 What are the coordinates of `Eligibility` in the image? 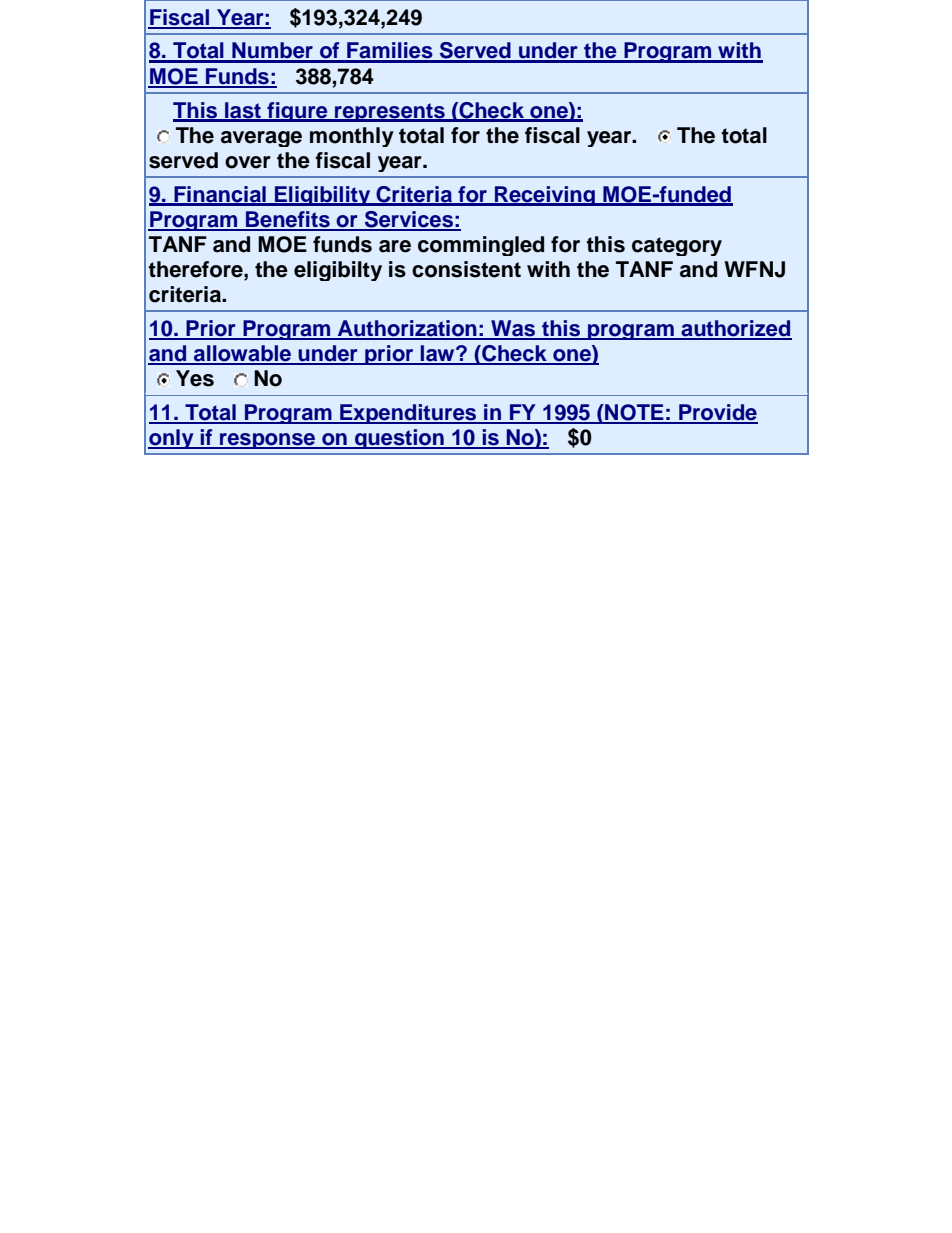 It's located at (323, 196).
